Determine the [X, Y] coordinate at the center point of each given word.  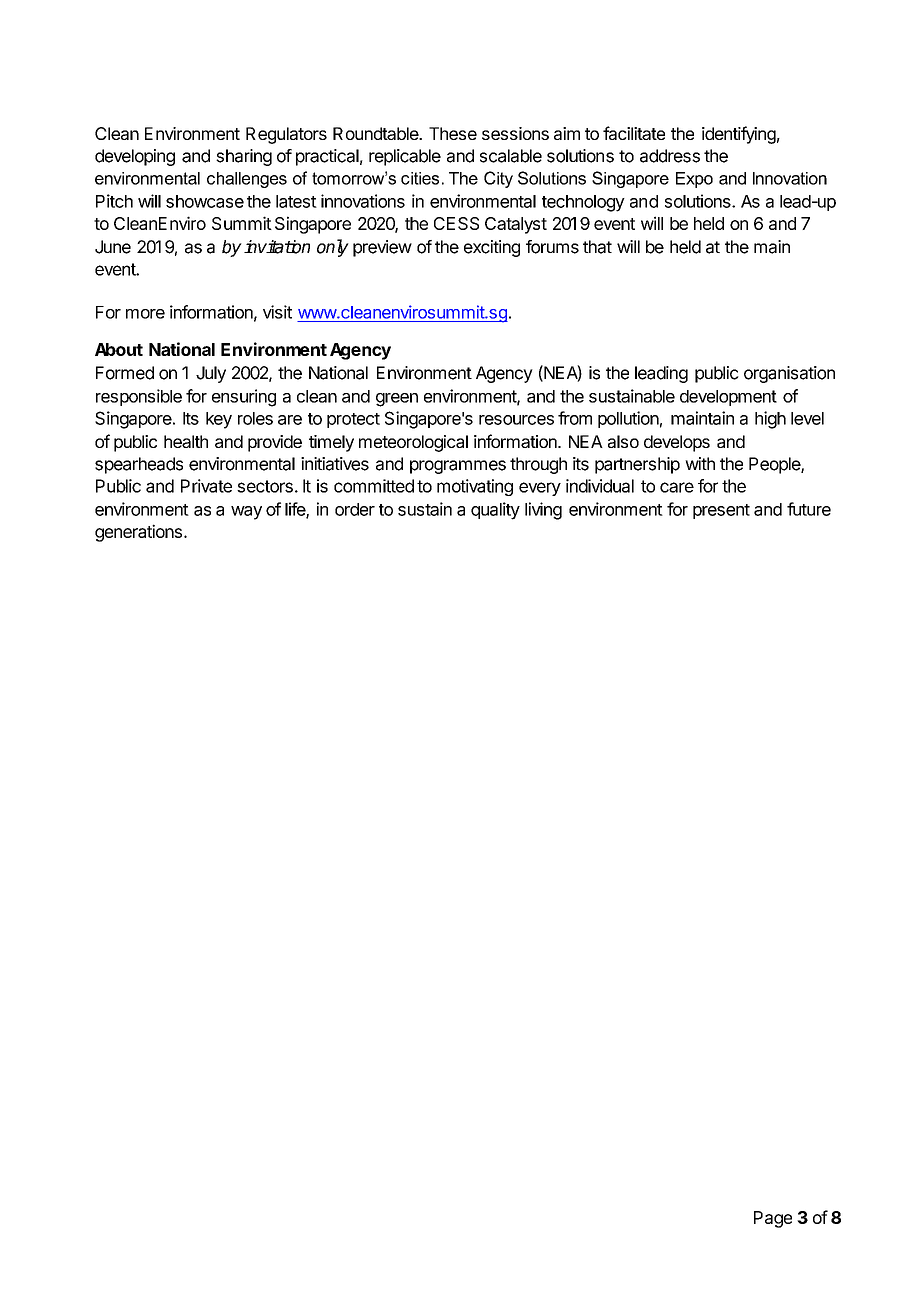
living [543, 511]
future [809, 509]
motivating [475, 487]
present [721, 511]
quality [495, 511]
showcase [205, 201]
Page [773, 1219]
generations [138, 533]
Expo [694, 180]
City [498, 179]
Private [206, 486]
